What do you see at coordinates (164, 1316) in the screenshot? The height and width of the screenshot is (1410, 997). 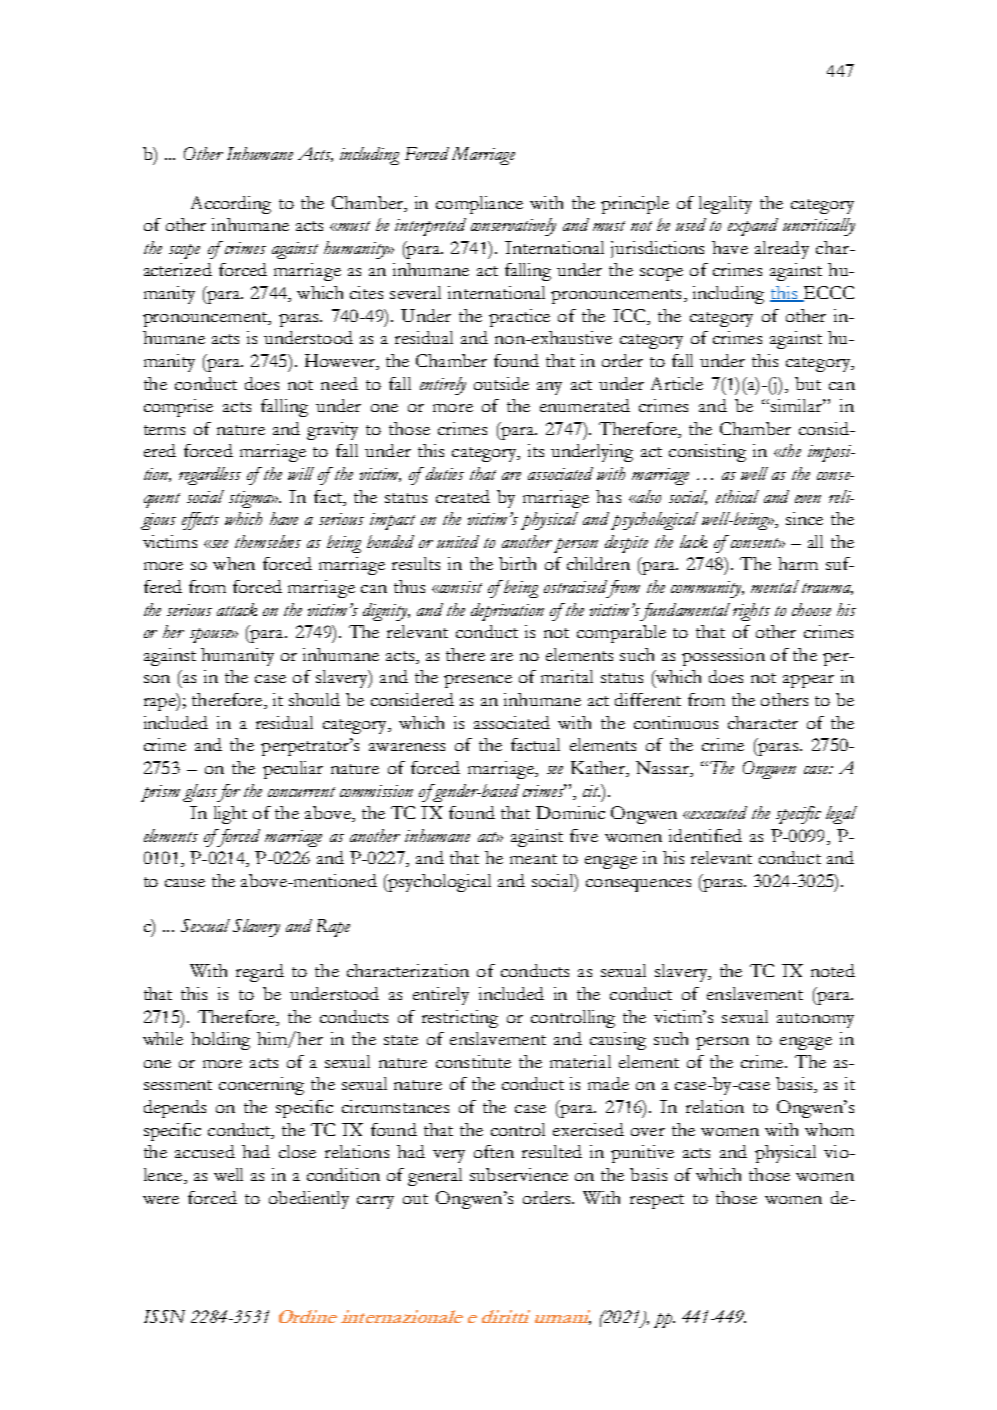 I see `ISSN` at bounding box center [164, 1316].
